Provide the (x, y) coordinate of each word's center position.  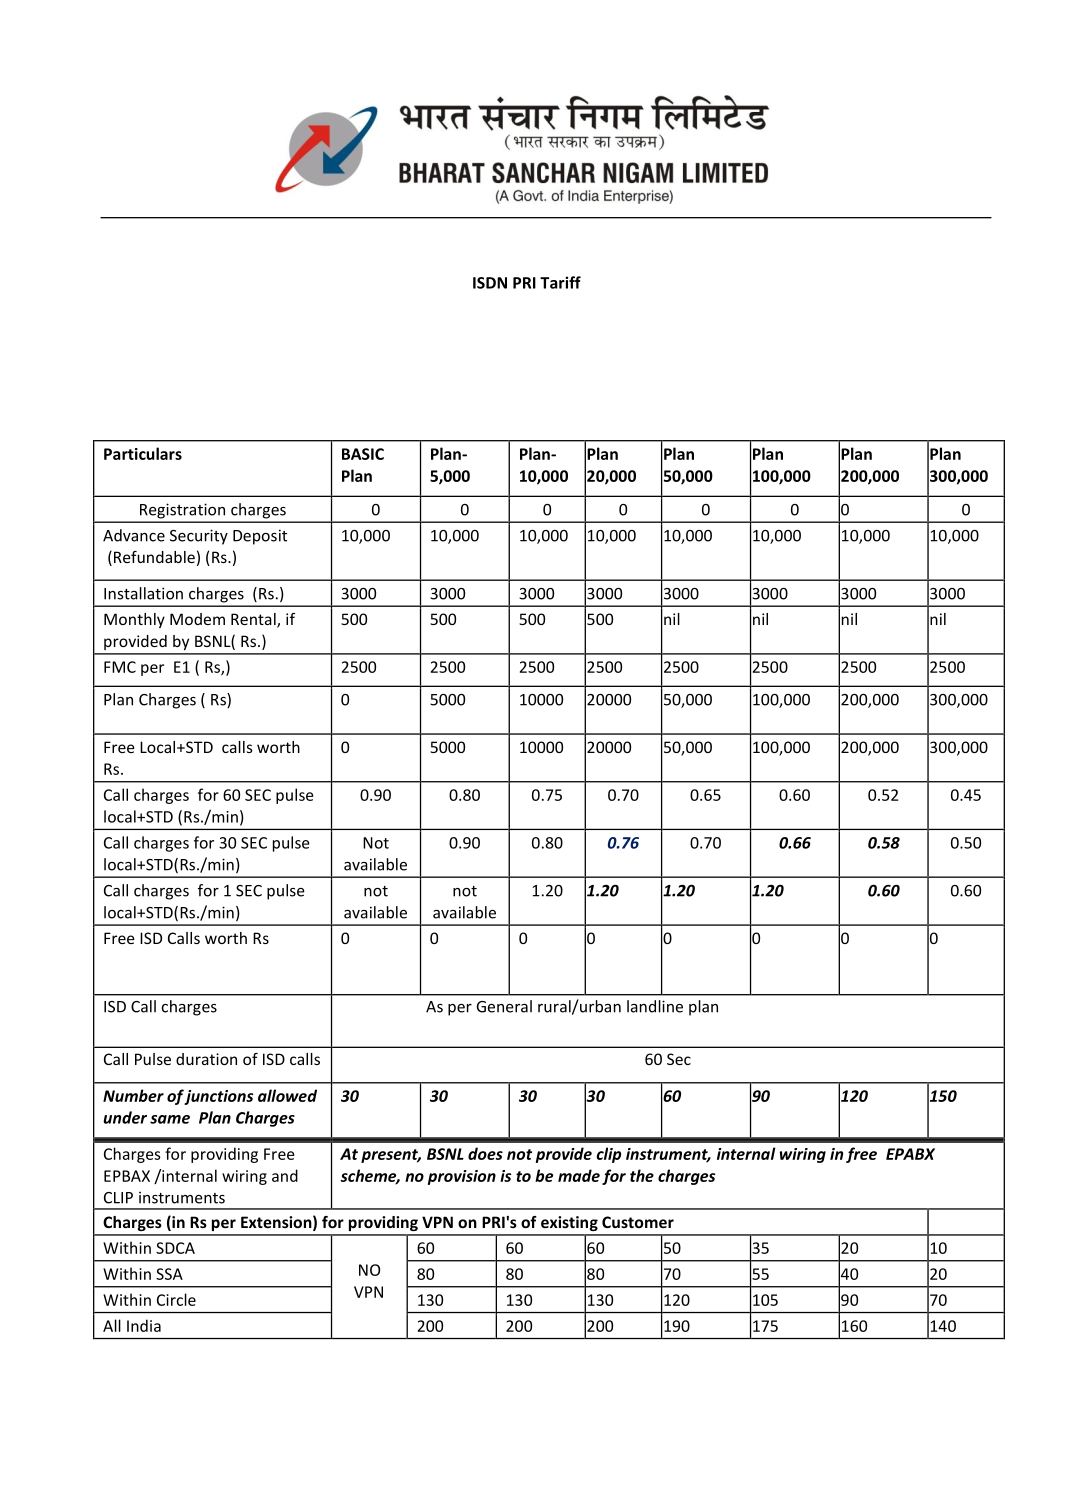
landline (655, 1006)
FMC (120, 667)
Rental (254, 620)
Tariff (560, 282)
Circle (176, 1299)
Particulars (143, 453)
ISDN (490, 283)
